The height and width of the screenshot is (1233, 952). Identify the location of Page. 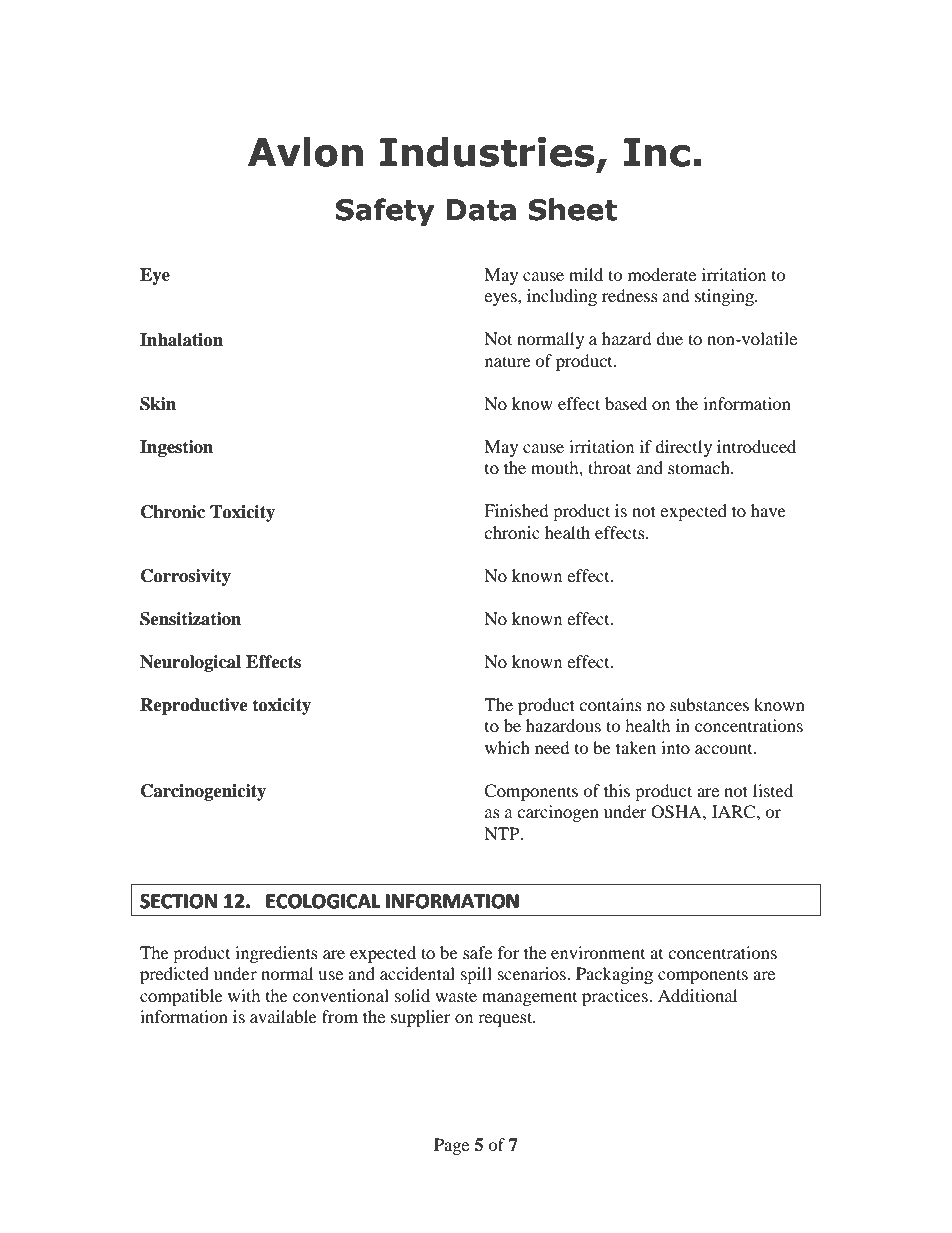
(451, 1146).
